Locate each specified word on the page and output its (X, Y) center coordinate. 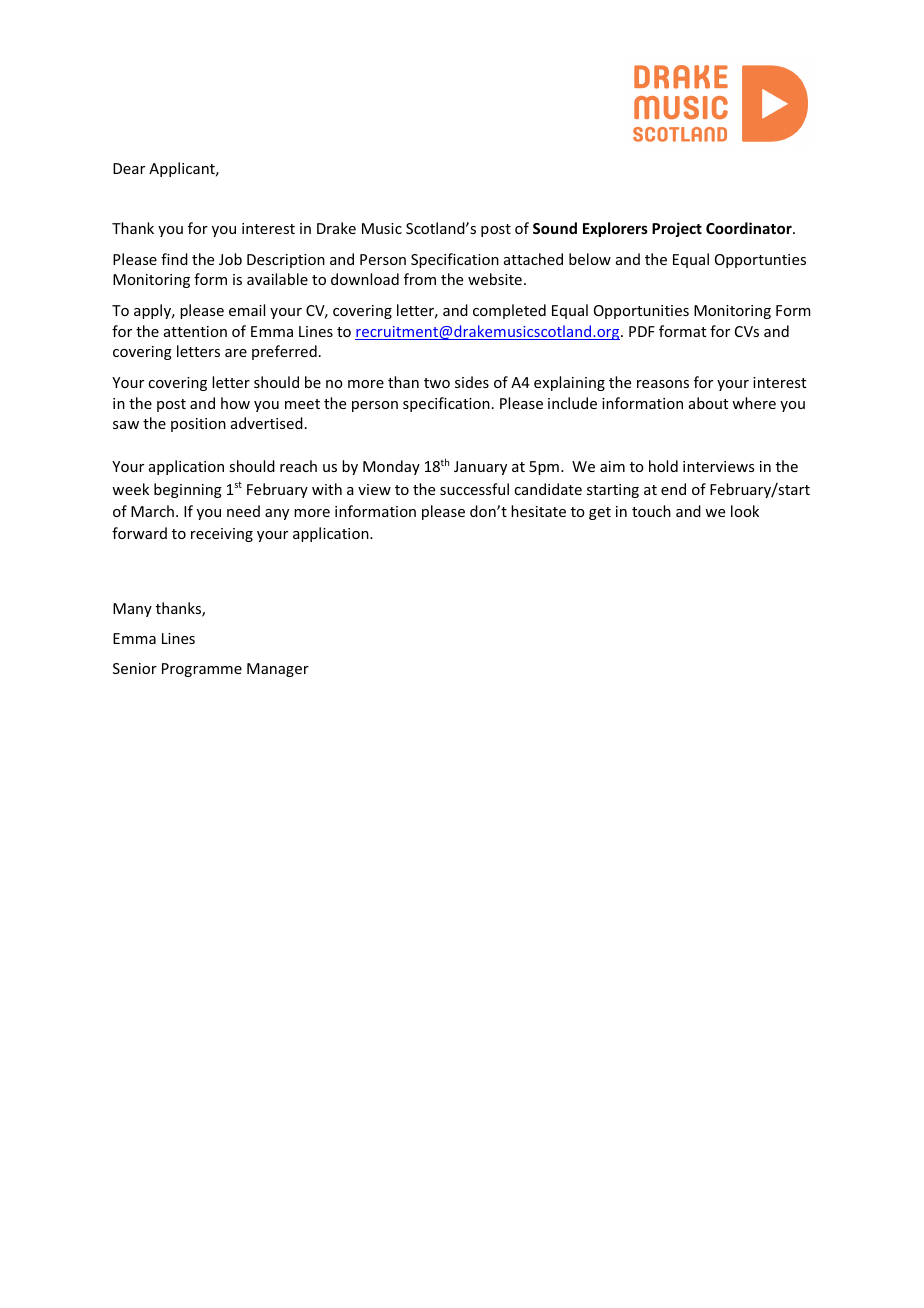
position (198, 425)
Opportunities (641, 312)
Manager (278, 670)
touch (651, 511)
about (708, 403)
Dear (129, 168)
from (420, 279)
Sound (555, 228)
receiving (222, 535)
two (437, 383)
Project (677, 229)
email (247, 310)
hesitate (538, 511)
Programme (202, 670)
